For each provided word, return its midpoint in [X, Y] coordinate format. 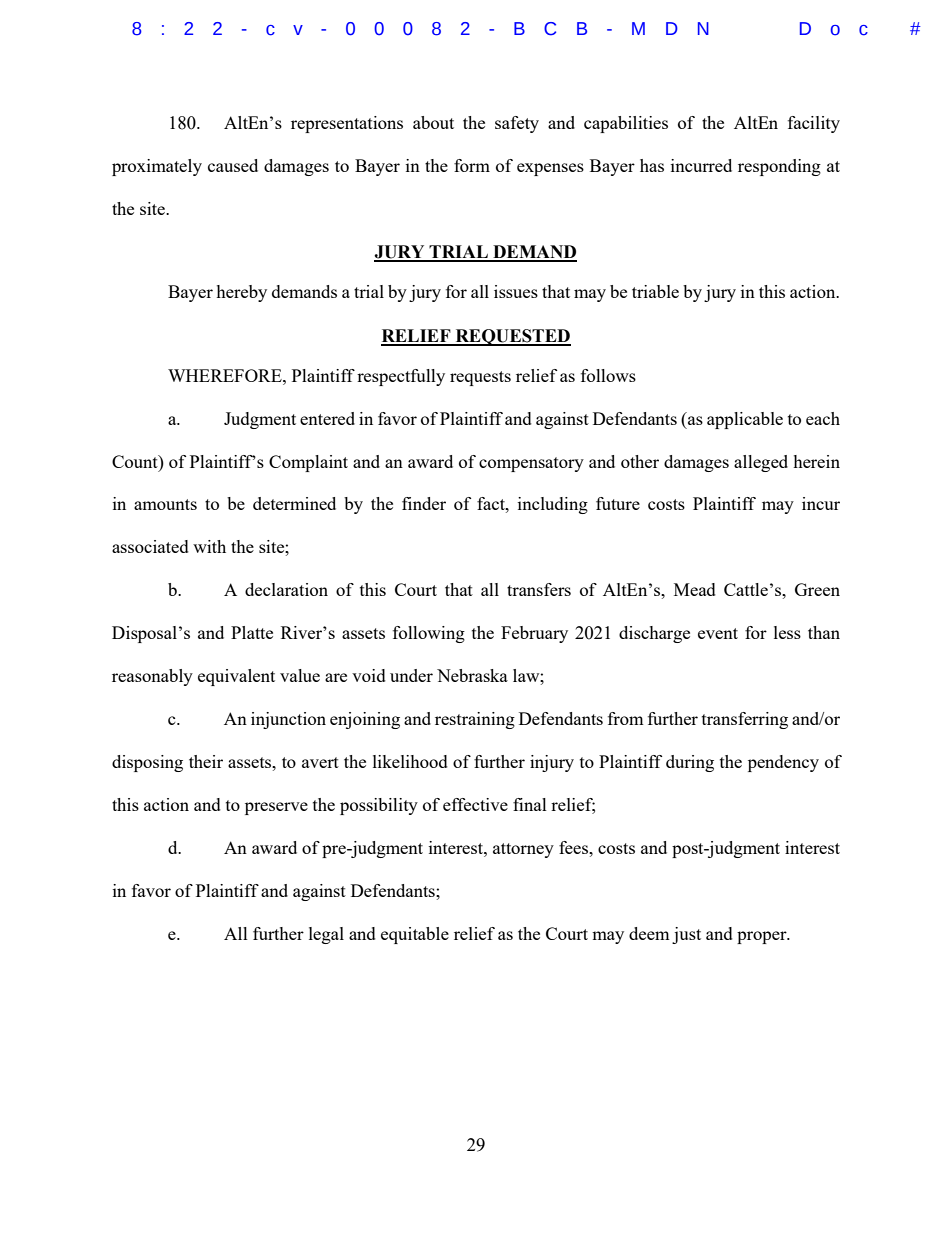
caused [233, 165]
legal [326, 935]
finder [424, 503]
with [209, 546]
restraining [475, 720]
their [206, 761]
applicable [745, 420]
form [472, 165]
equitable [415, 935]
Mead [695, 589]
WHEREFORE [226, 375]
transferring [745, 720]
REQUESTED [512, 337]
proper [763, 937]
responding [779, 167]
